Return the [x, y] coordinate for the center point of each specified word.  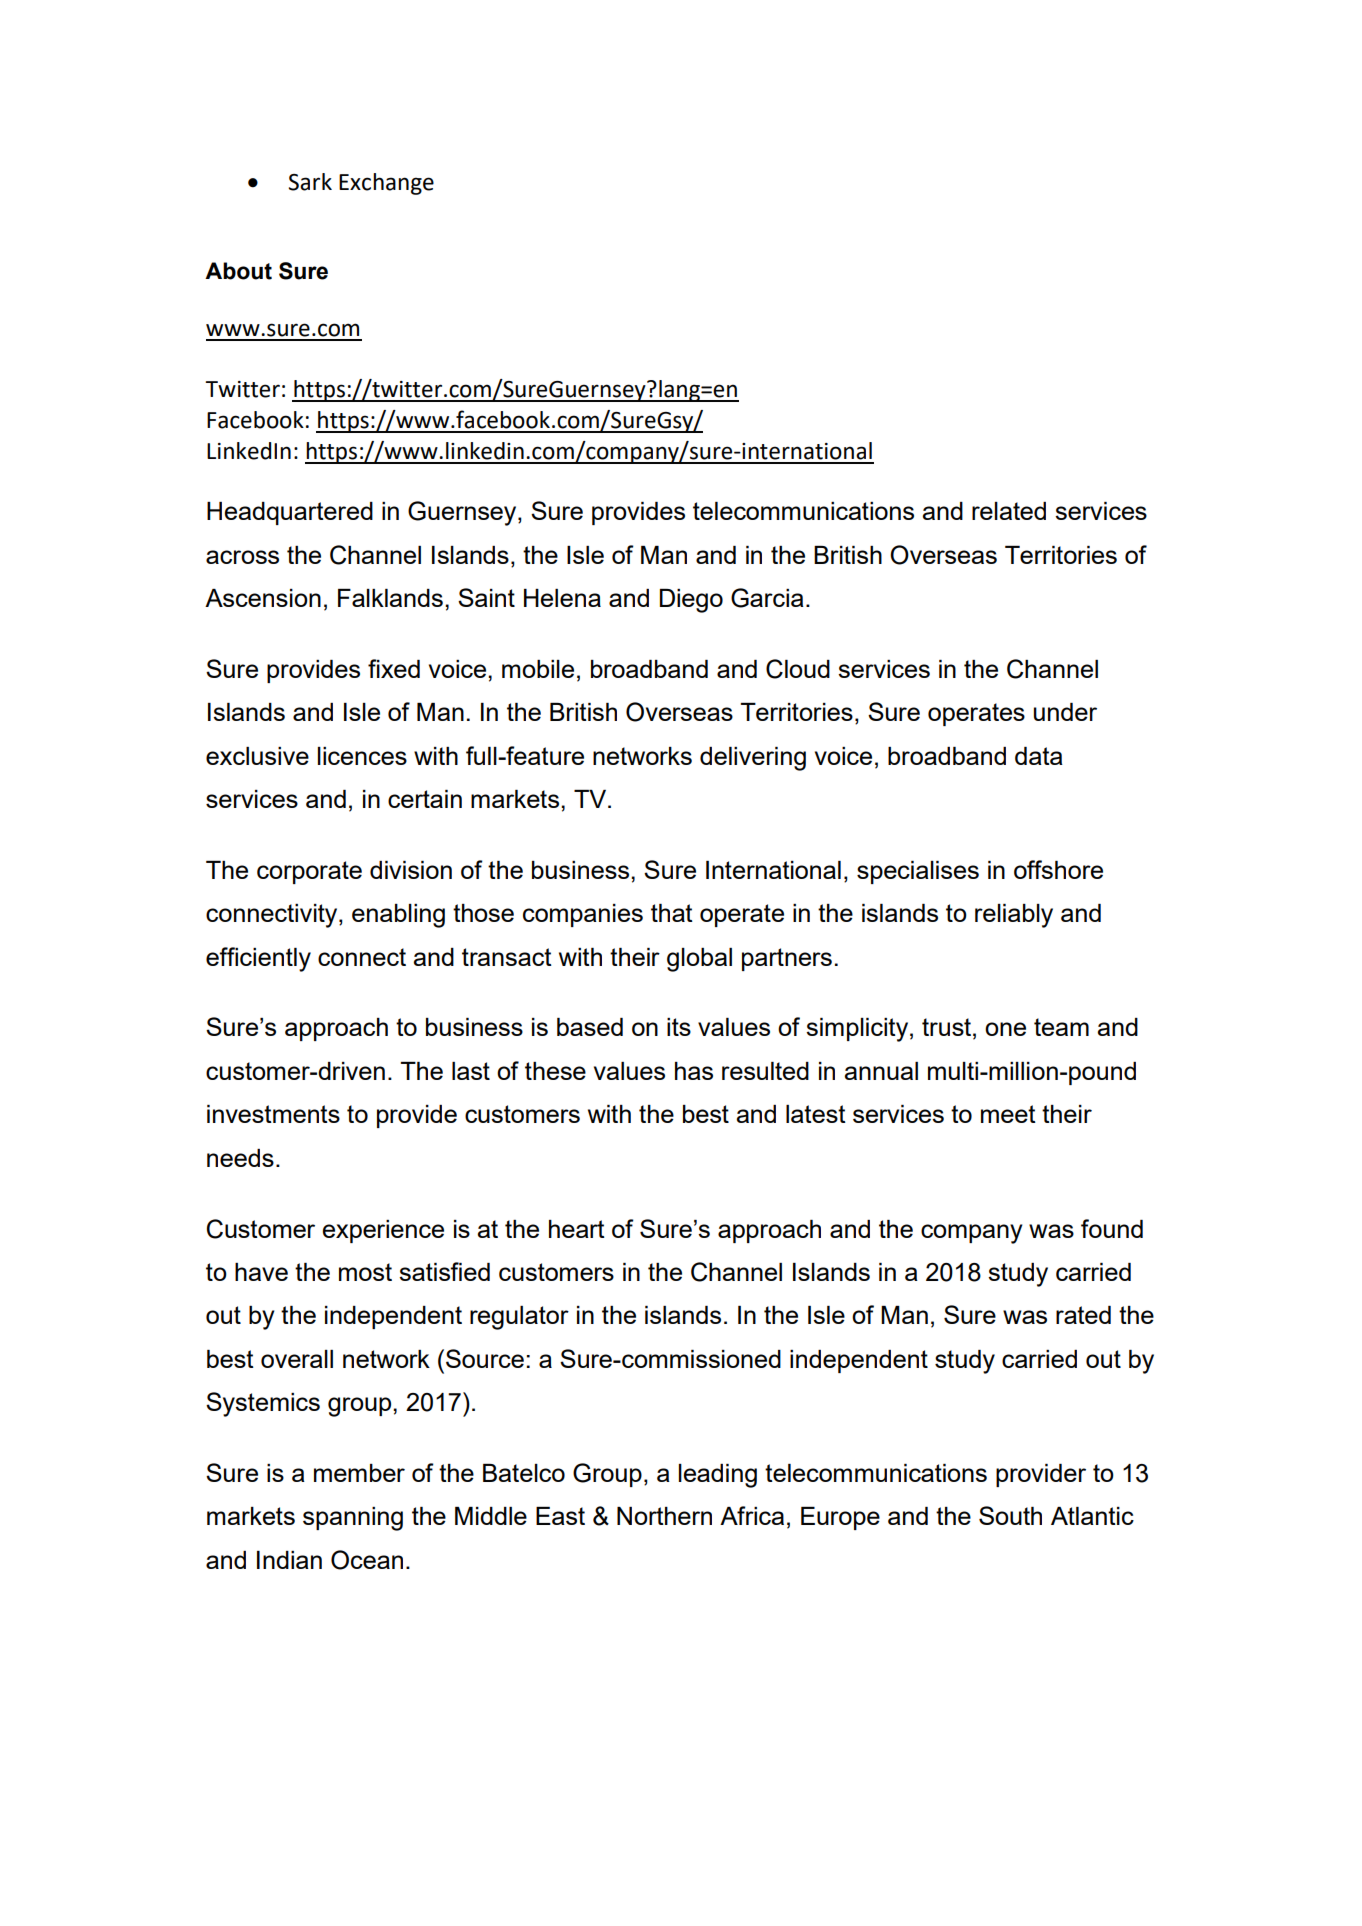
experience [383, 1231]
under [1065, 712]
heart [577, 1229]
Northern [664, 1516]
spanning [353, 1519]
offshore [1058, 869]
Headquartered [290, 513]
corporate [309, 872]
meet [1008, 1114]
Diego [691, 601]
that [672, 913]
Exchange [386, 184]
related [1009, 511]
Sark [310, 182]
